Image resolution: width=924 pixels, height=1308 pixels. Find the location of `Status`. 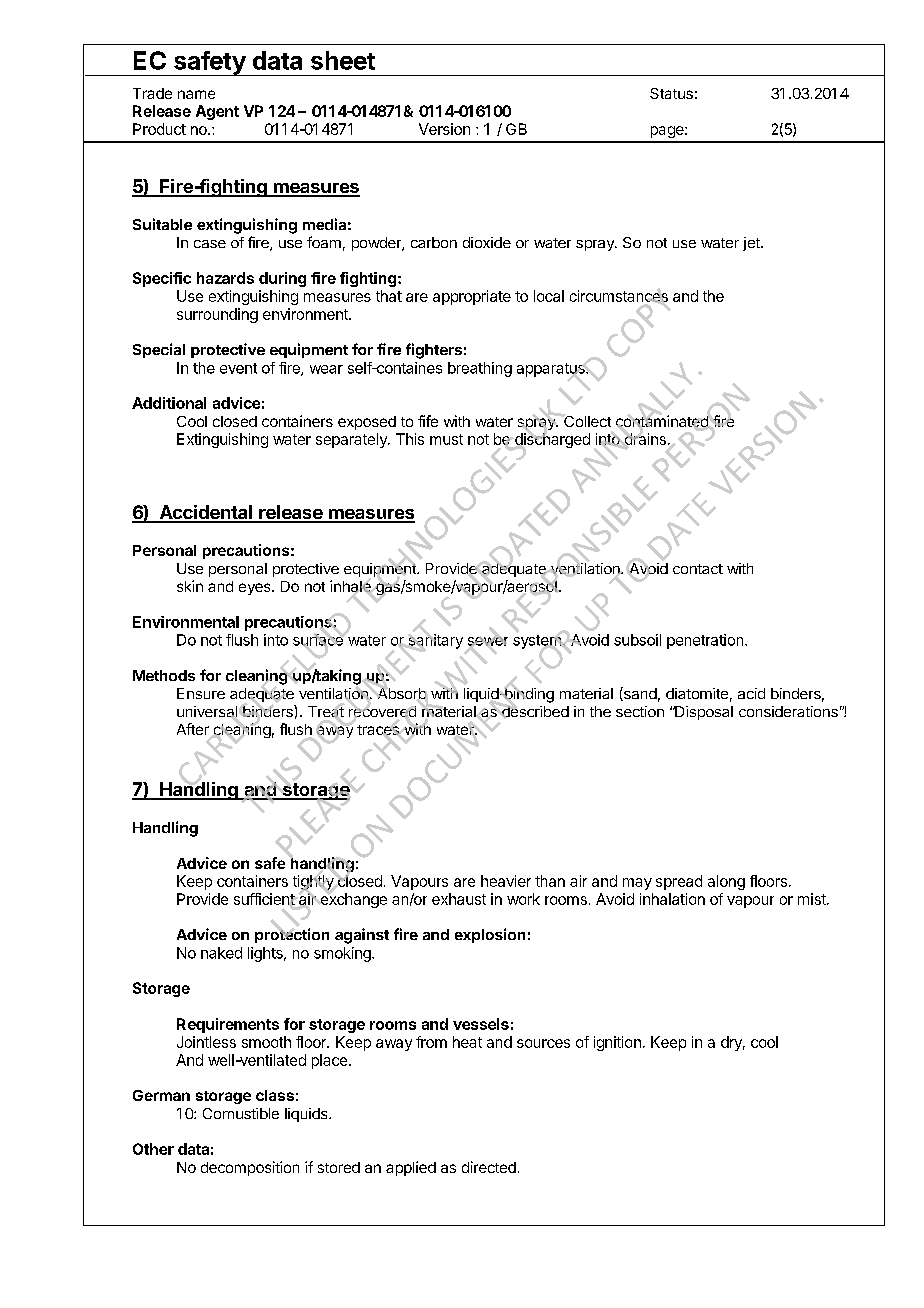

Status is located at coordinates (671, 93).
